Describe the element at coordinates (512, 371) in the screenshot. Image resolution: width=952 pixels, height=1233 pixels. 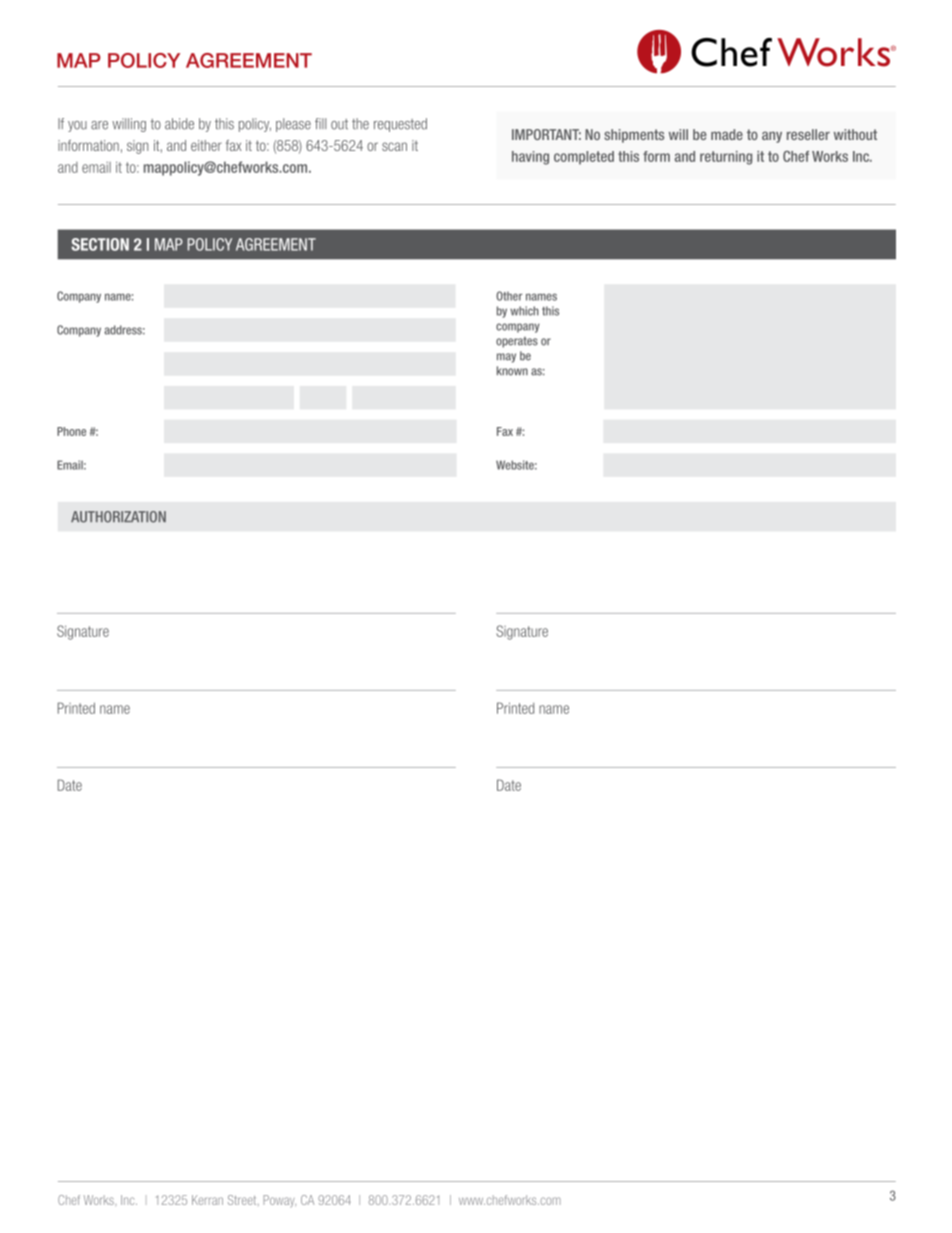
I see `known` at that location.
